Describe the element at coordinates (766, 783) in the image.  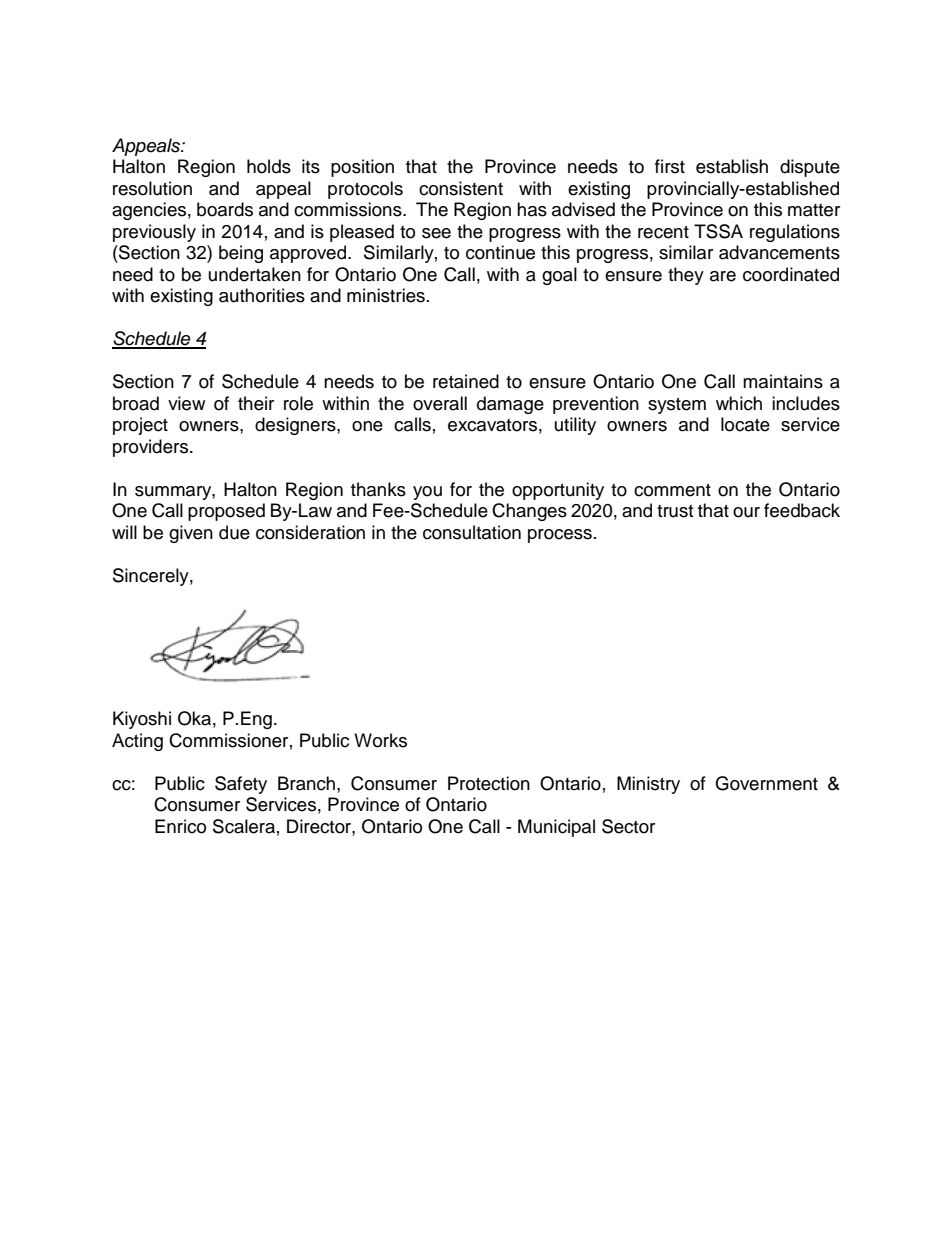
I see `Government` at that location.
